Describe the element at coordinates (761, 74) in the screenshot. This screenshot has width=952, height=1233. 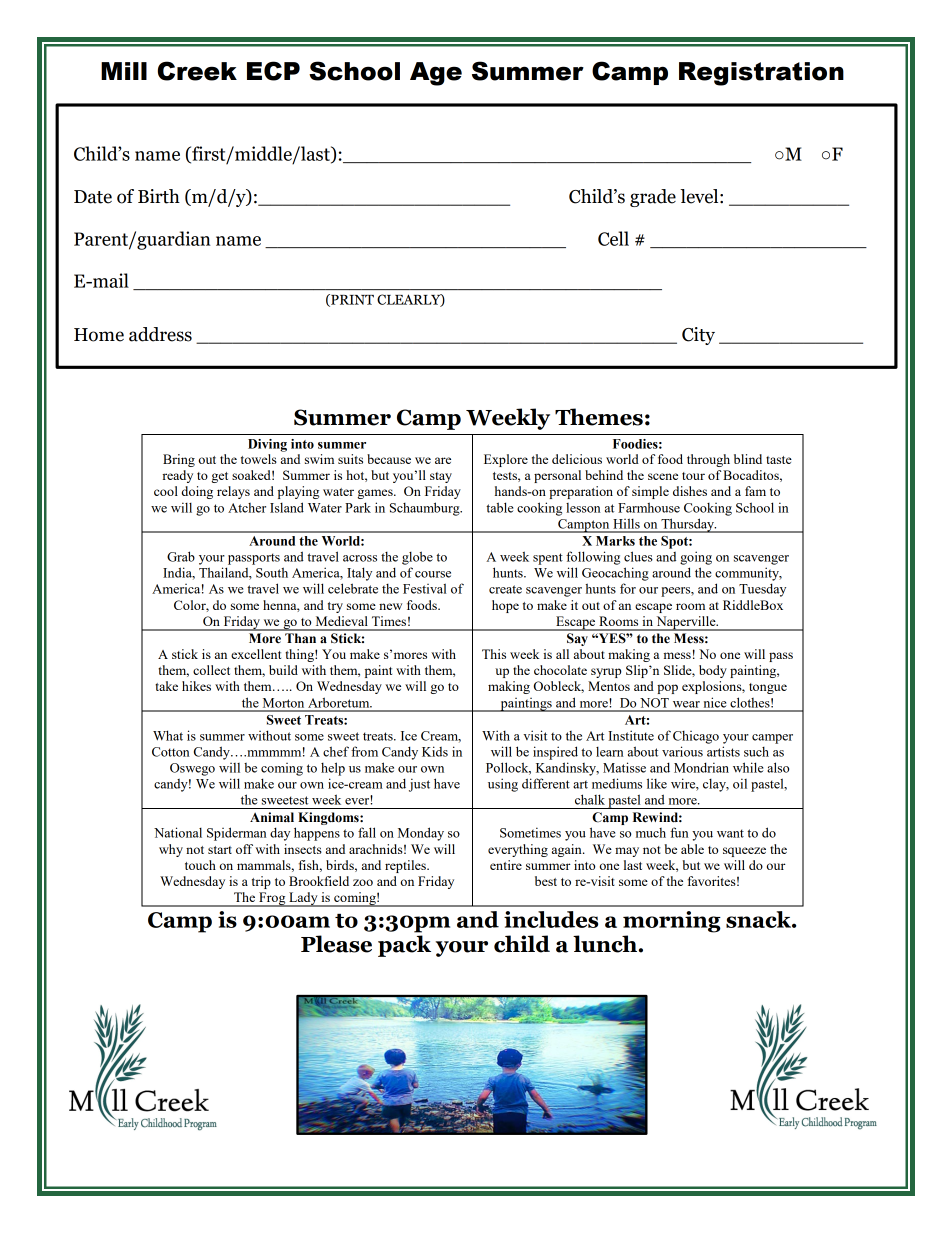
I see `Registration` at that location.
